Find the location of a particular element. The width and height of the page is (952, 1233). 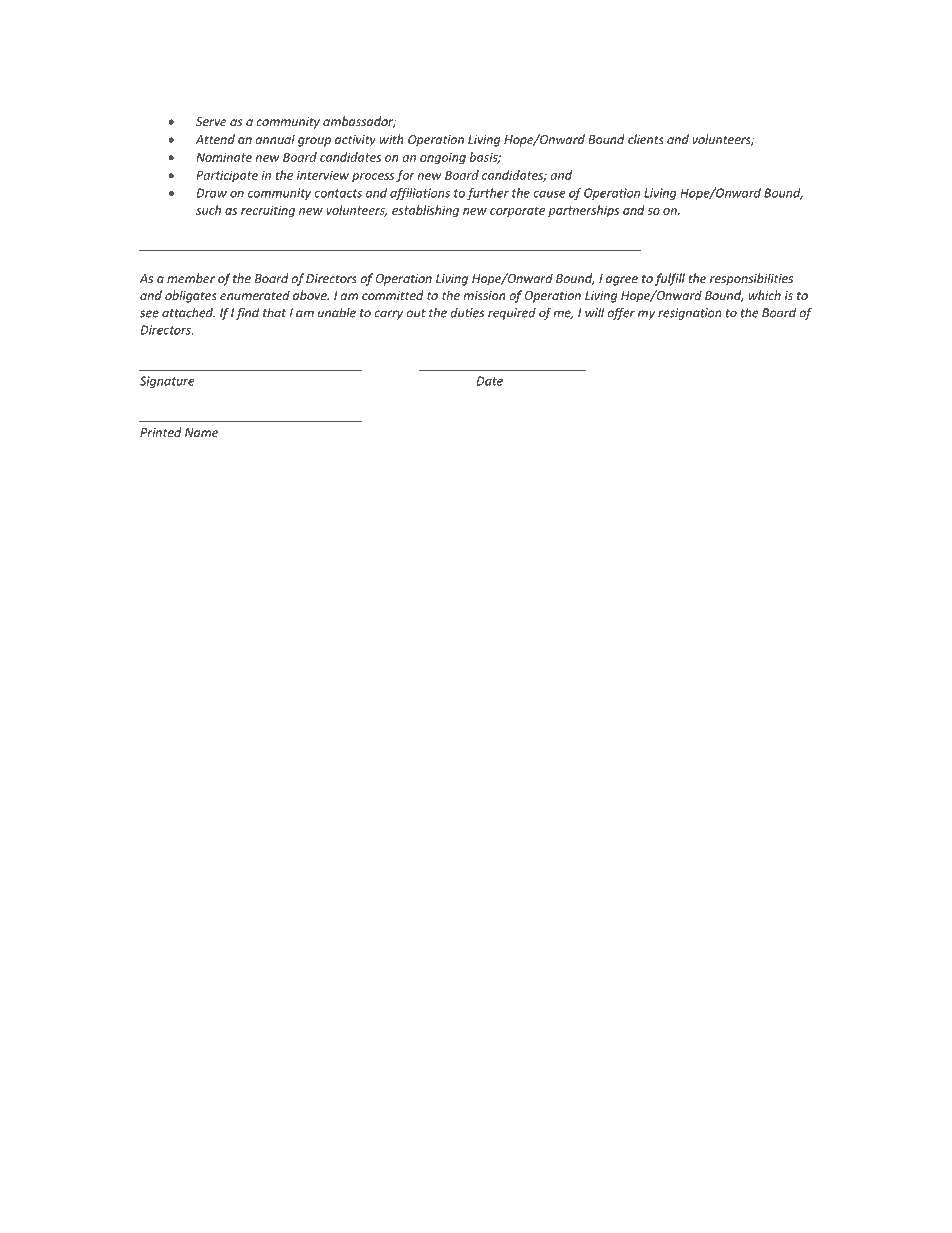

find is located at coordinates (247, 313).
